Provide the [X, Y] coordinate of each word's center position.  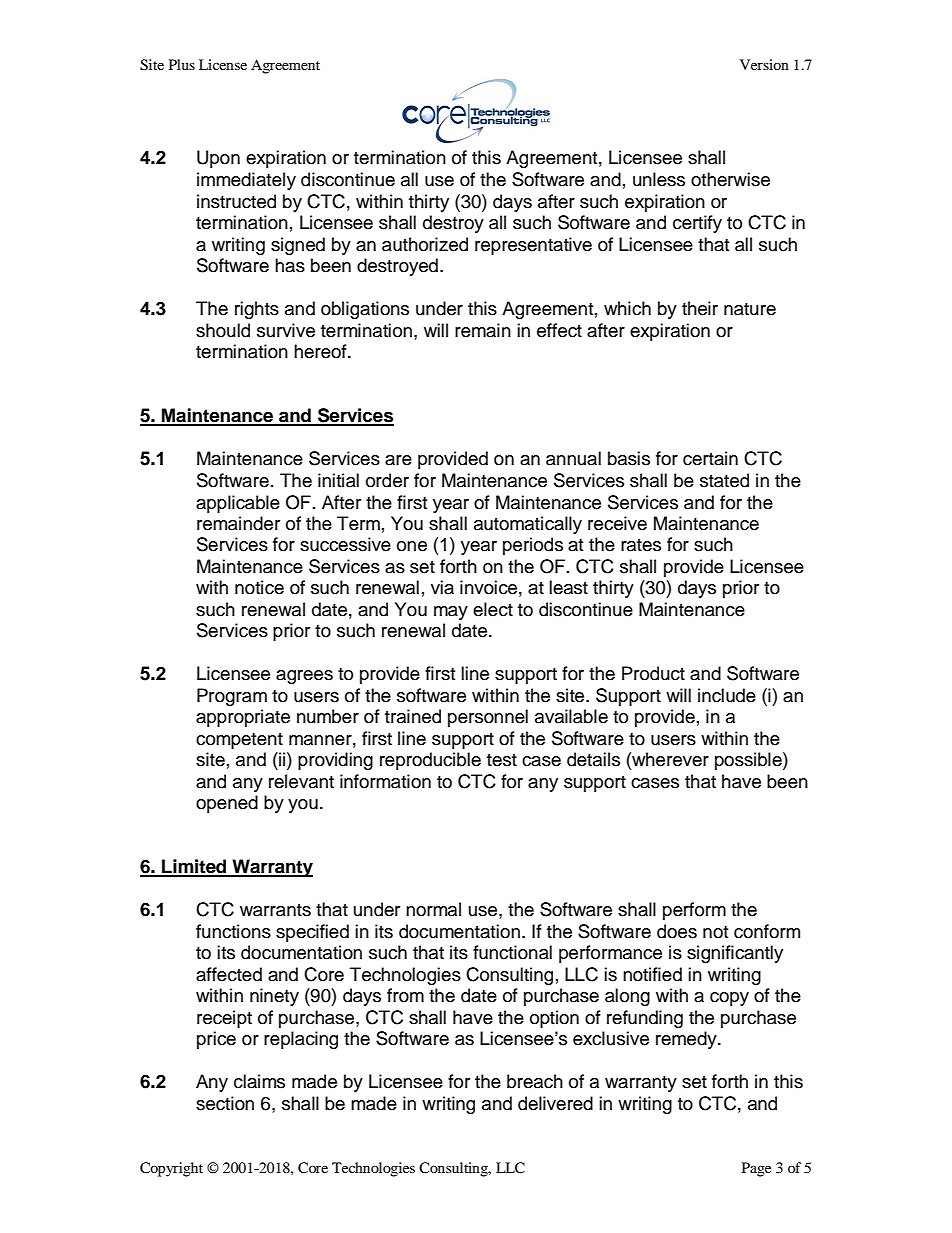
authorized [425, 244]
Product [653, 673]
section [225, 1103]
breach [535, 1081]
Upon [218, 159]
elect [493, 609]
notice [259, 587]
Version [764, 64]
